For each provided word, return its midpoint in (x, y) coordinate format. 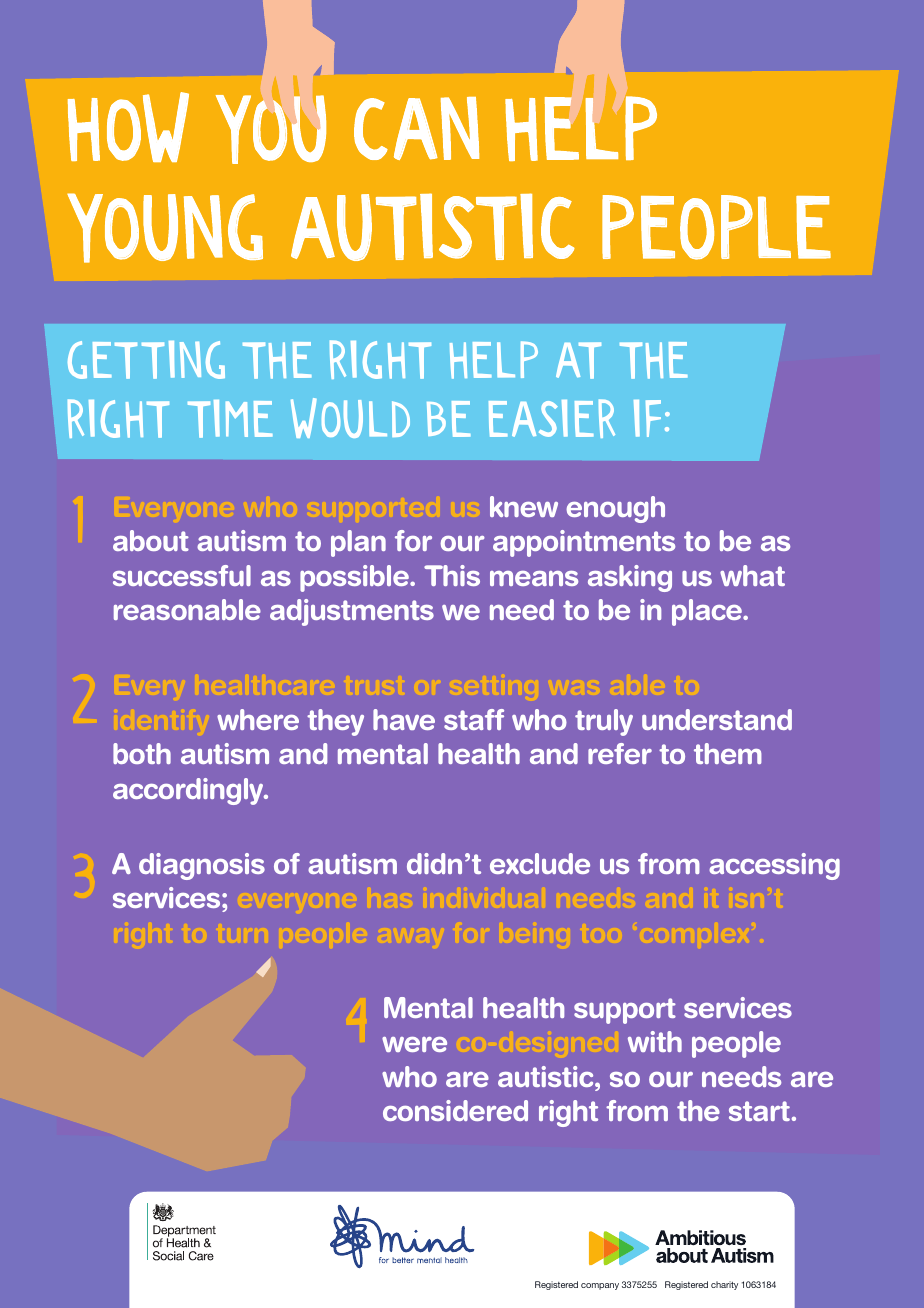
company (600, 1286)
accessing (774, 866)
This (452, 575)
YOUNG (165, 228)
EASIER (552, 418)
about (151, 540)
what (752, 575)
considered (455, 1110)
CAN (416, 128)
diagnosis (202, 866)
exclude (540, 863)
